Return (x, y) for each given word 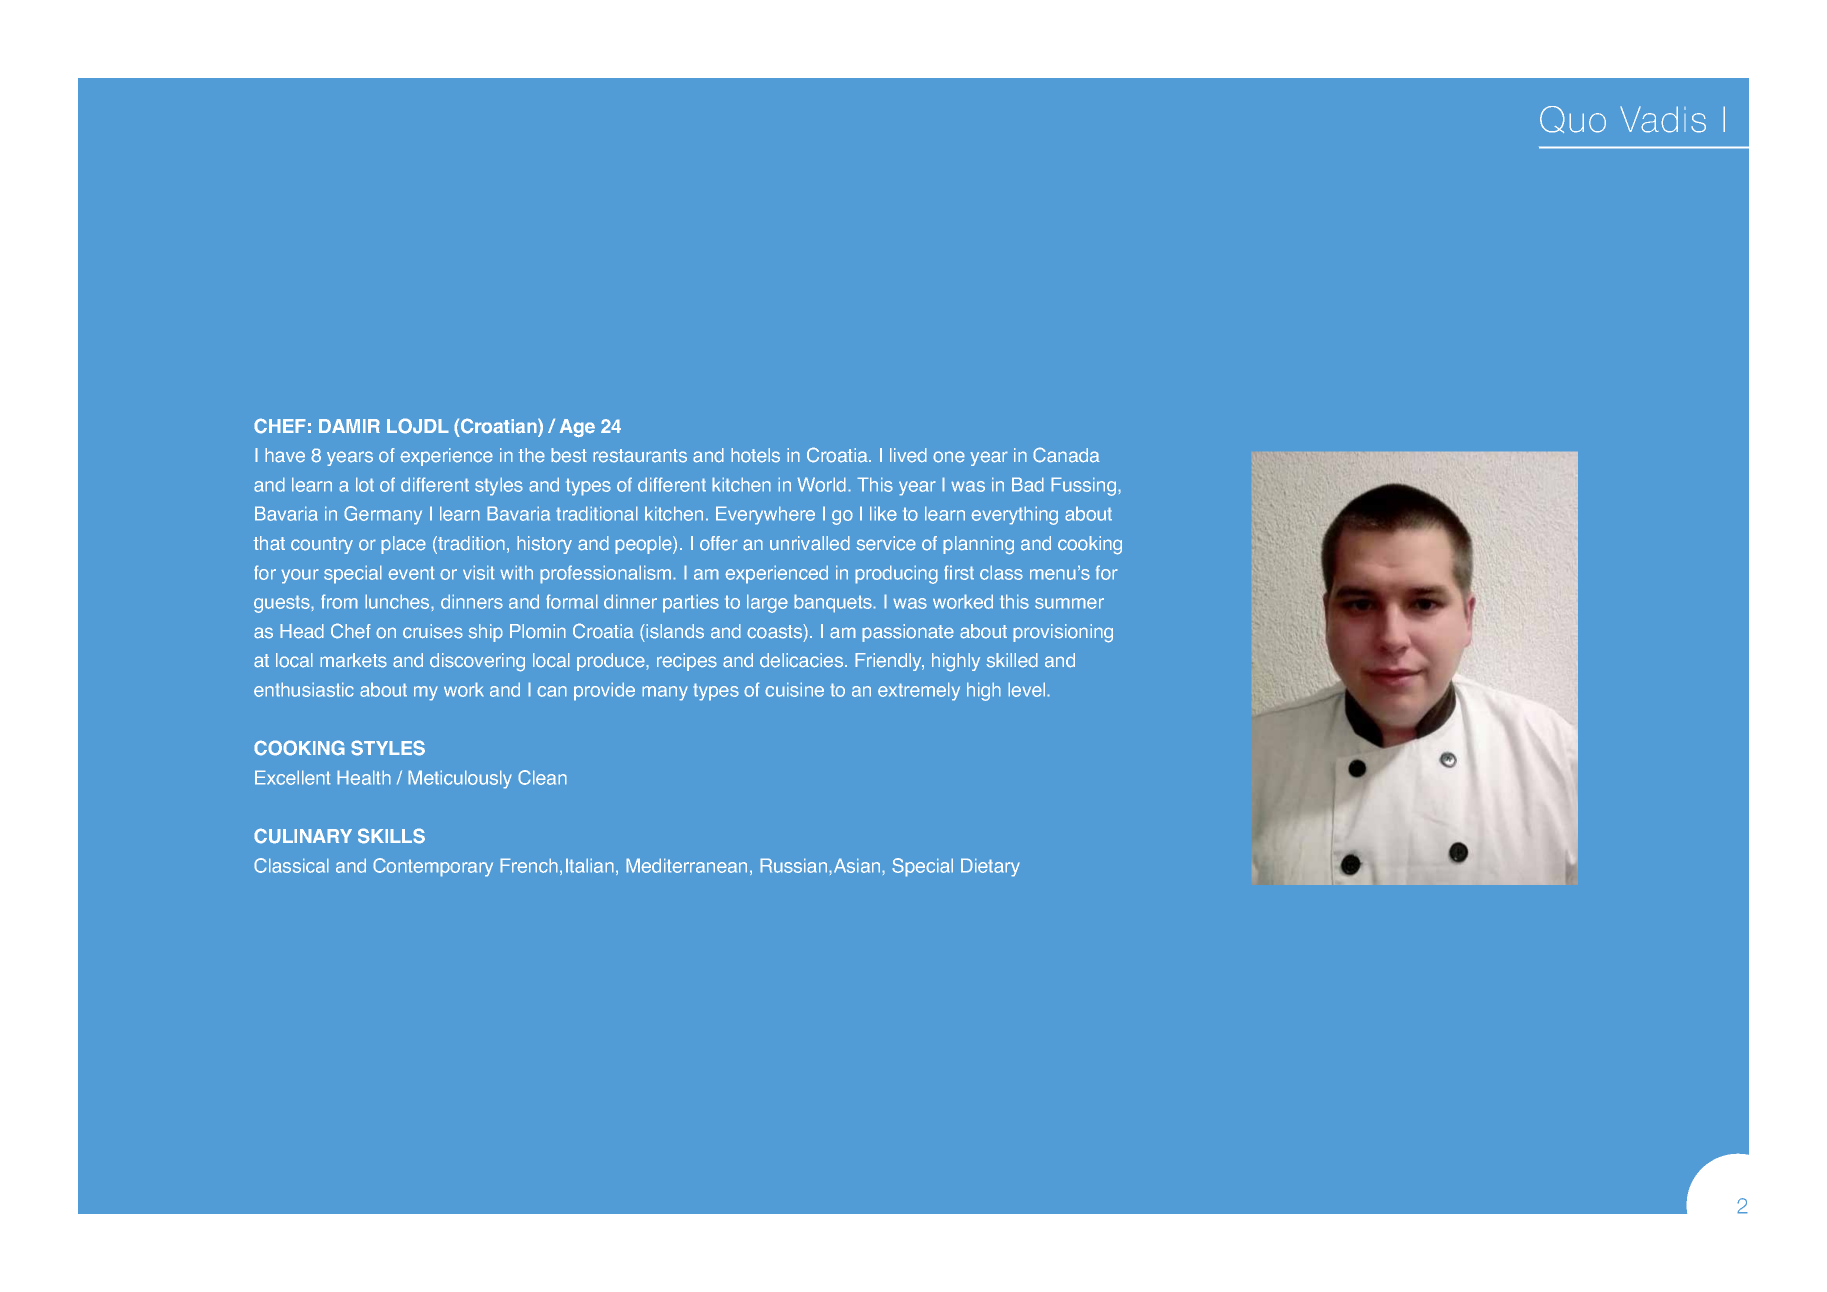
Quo (1573, 119)
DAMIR (349, 426)
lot (365, 484)
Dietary (990, 867)
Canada (1066, 455)
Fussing (1085, 486)
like (883, 513)
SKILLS (391, 836)
